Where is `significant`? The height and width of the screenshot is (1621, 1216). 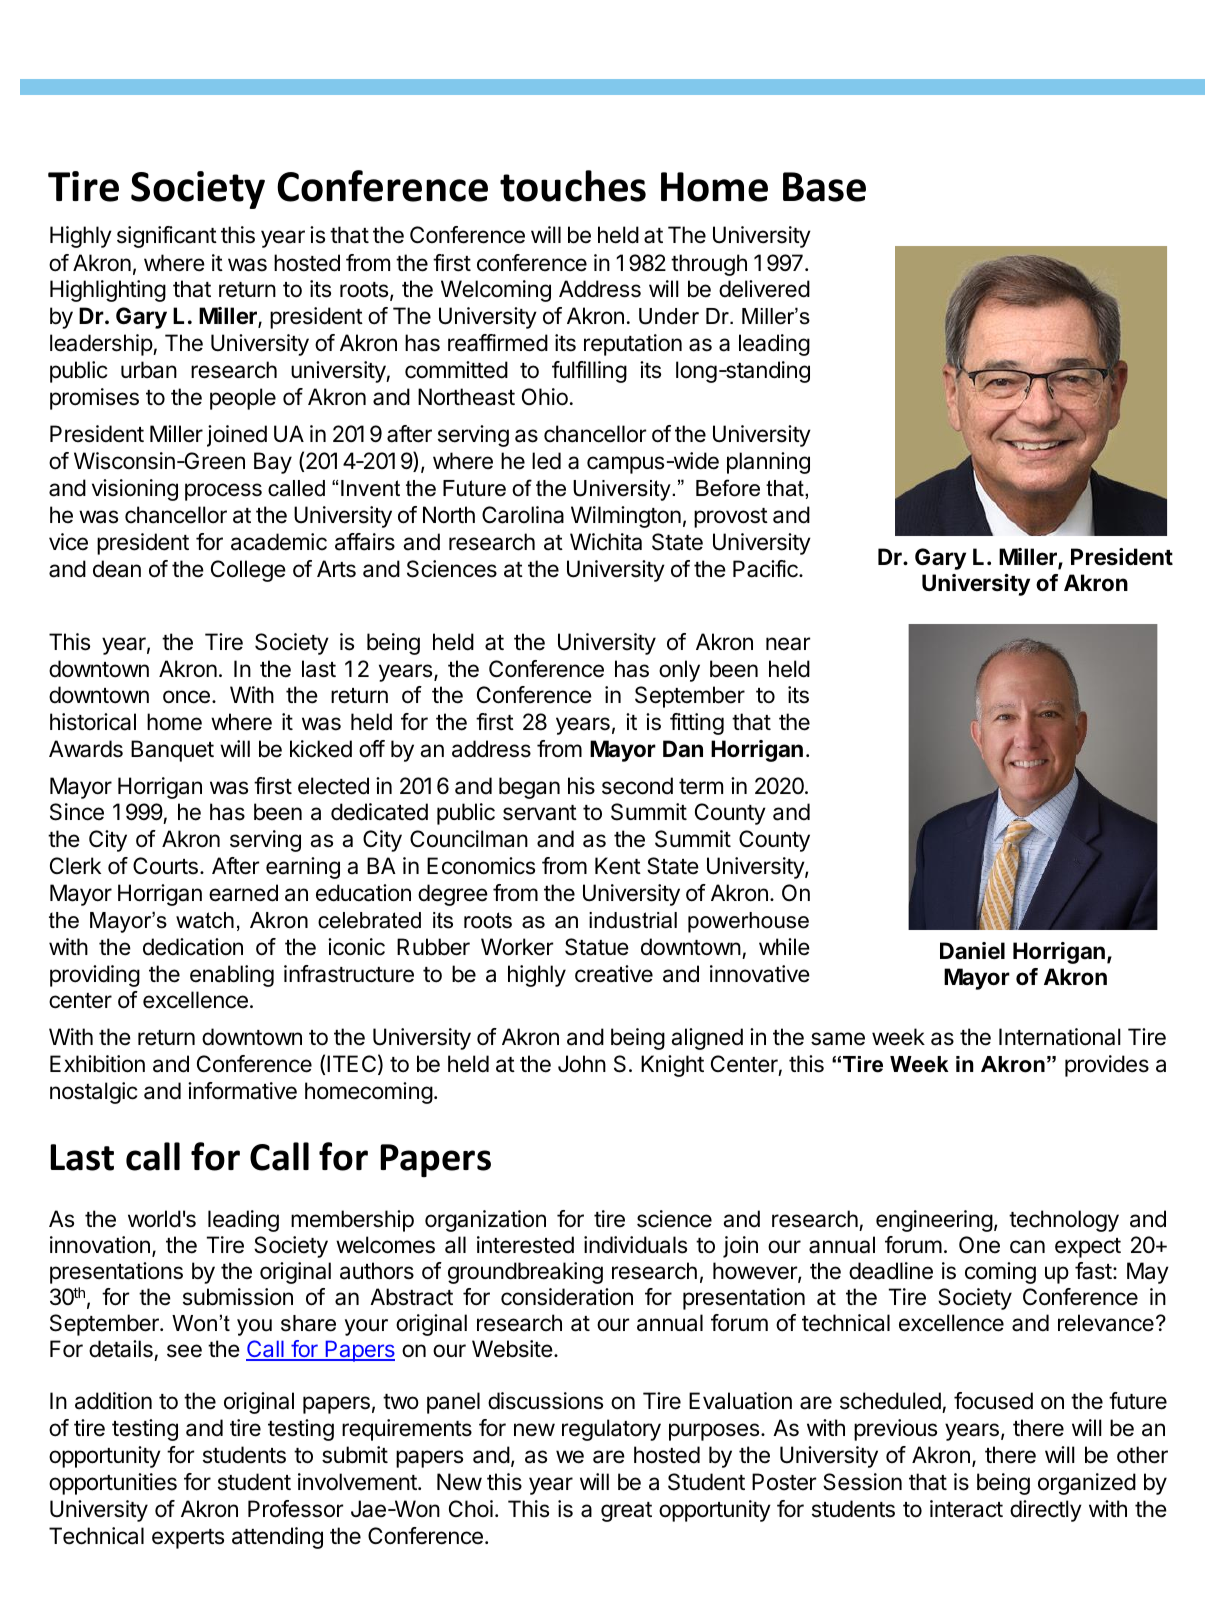
significant is located at coordinates (167, 237).
